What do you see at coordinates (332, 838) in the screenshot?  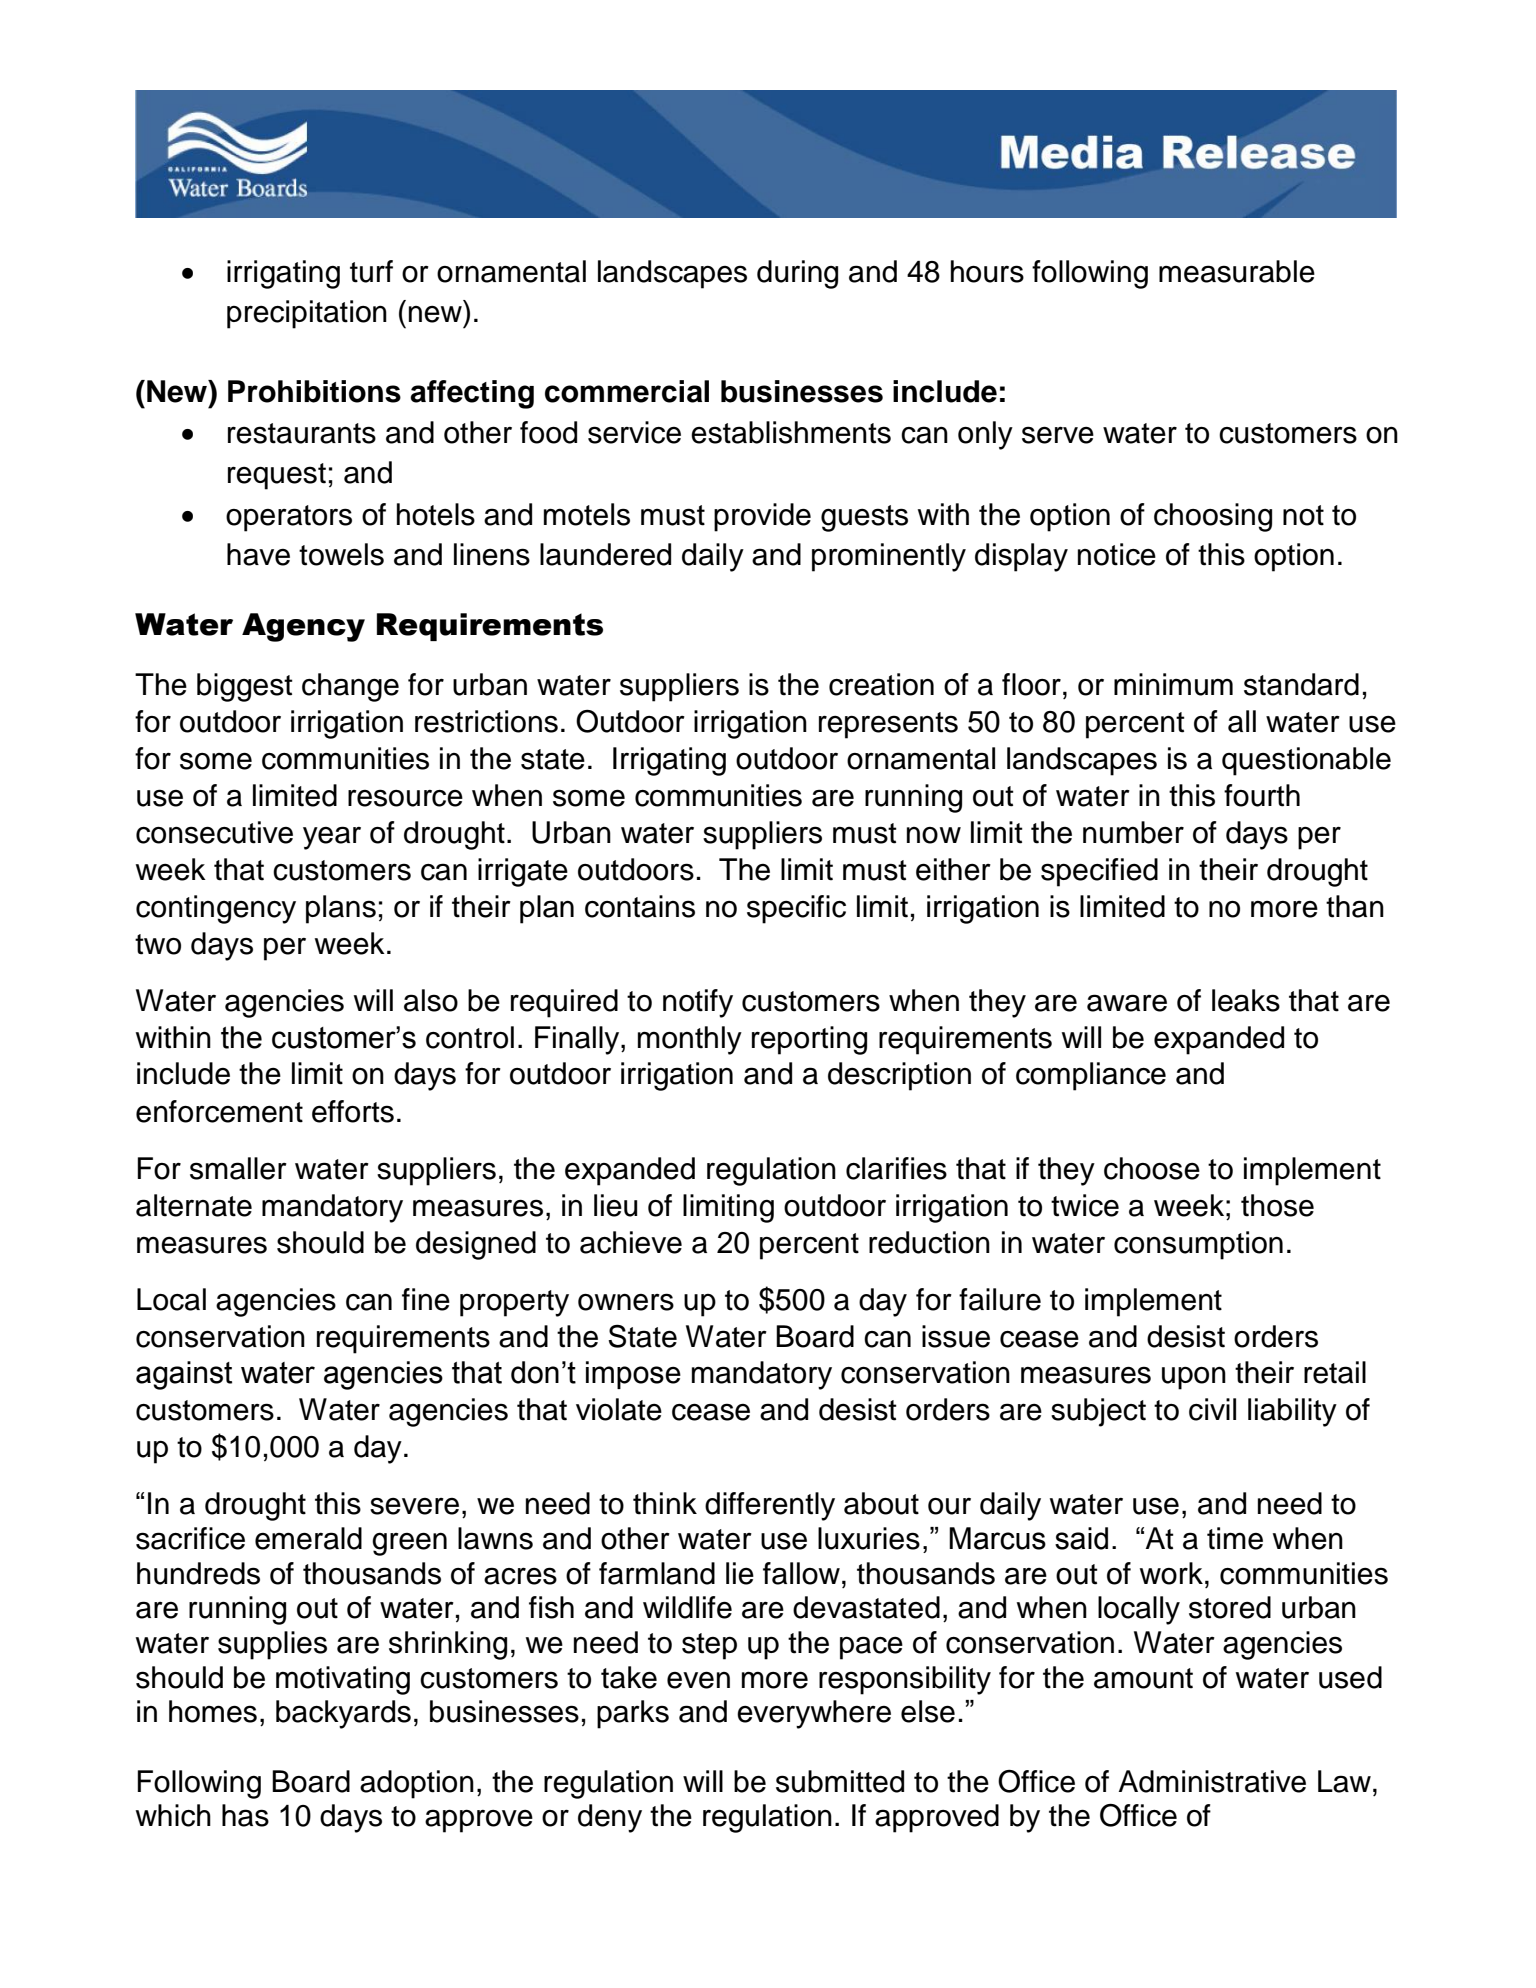 I see `year` at bounding box center [332, 838].
